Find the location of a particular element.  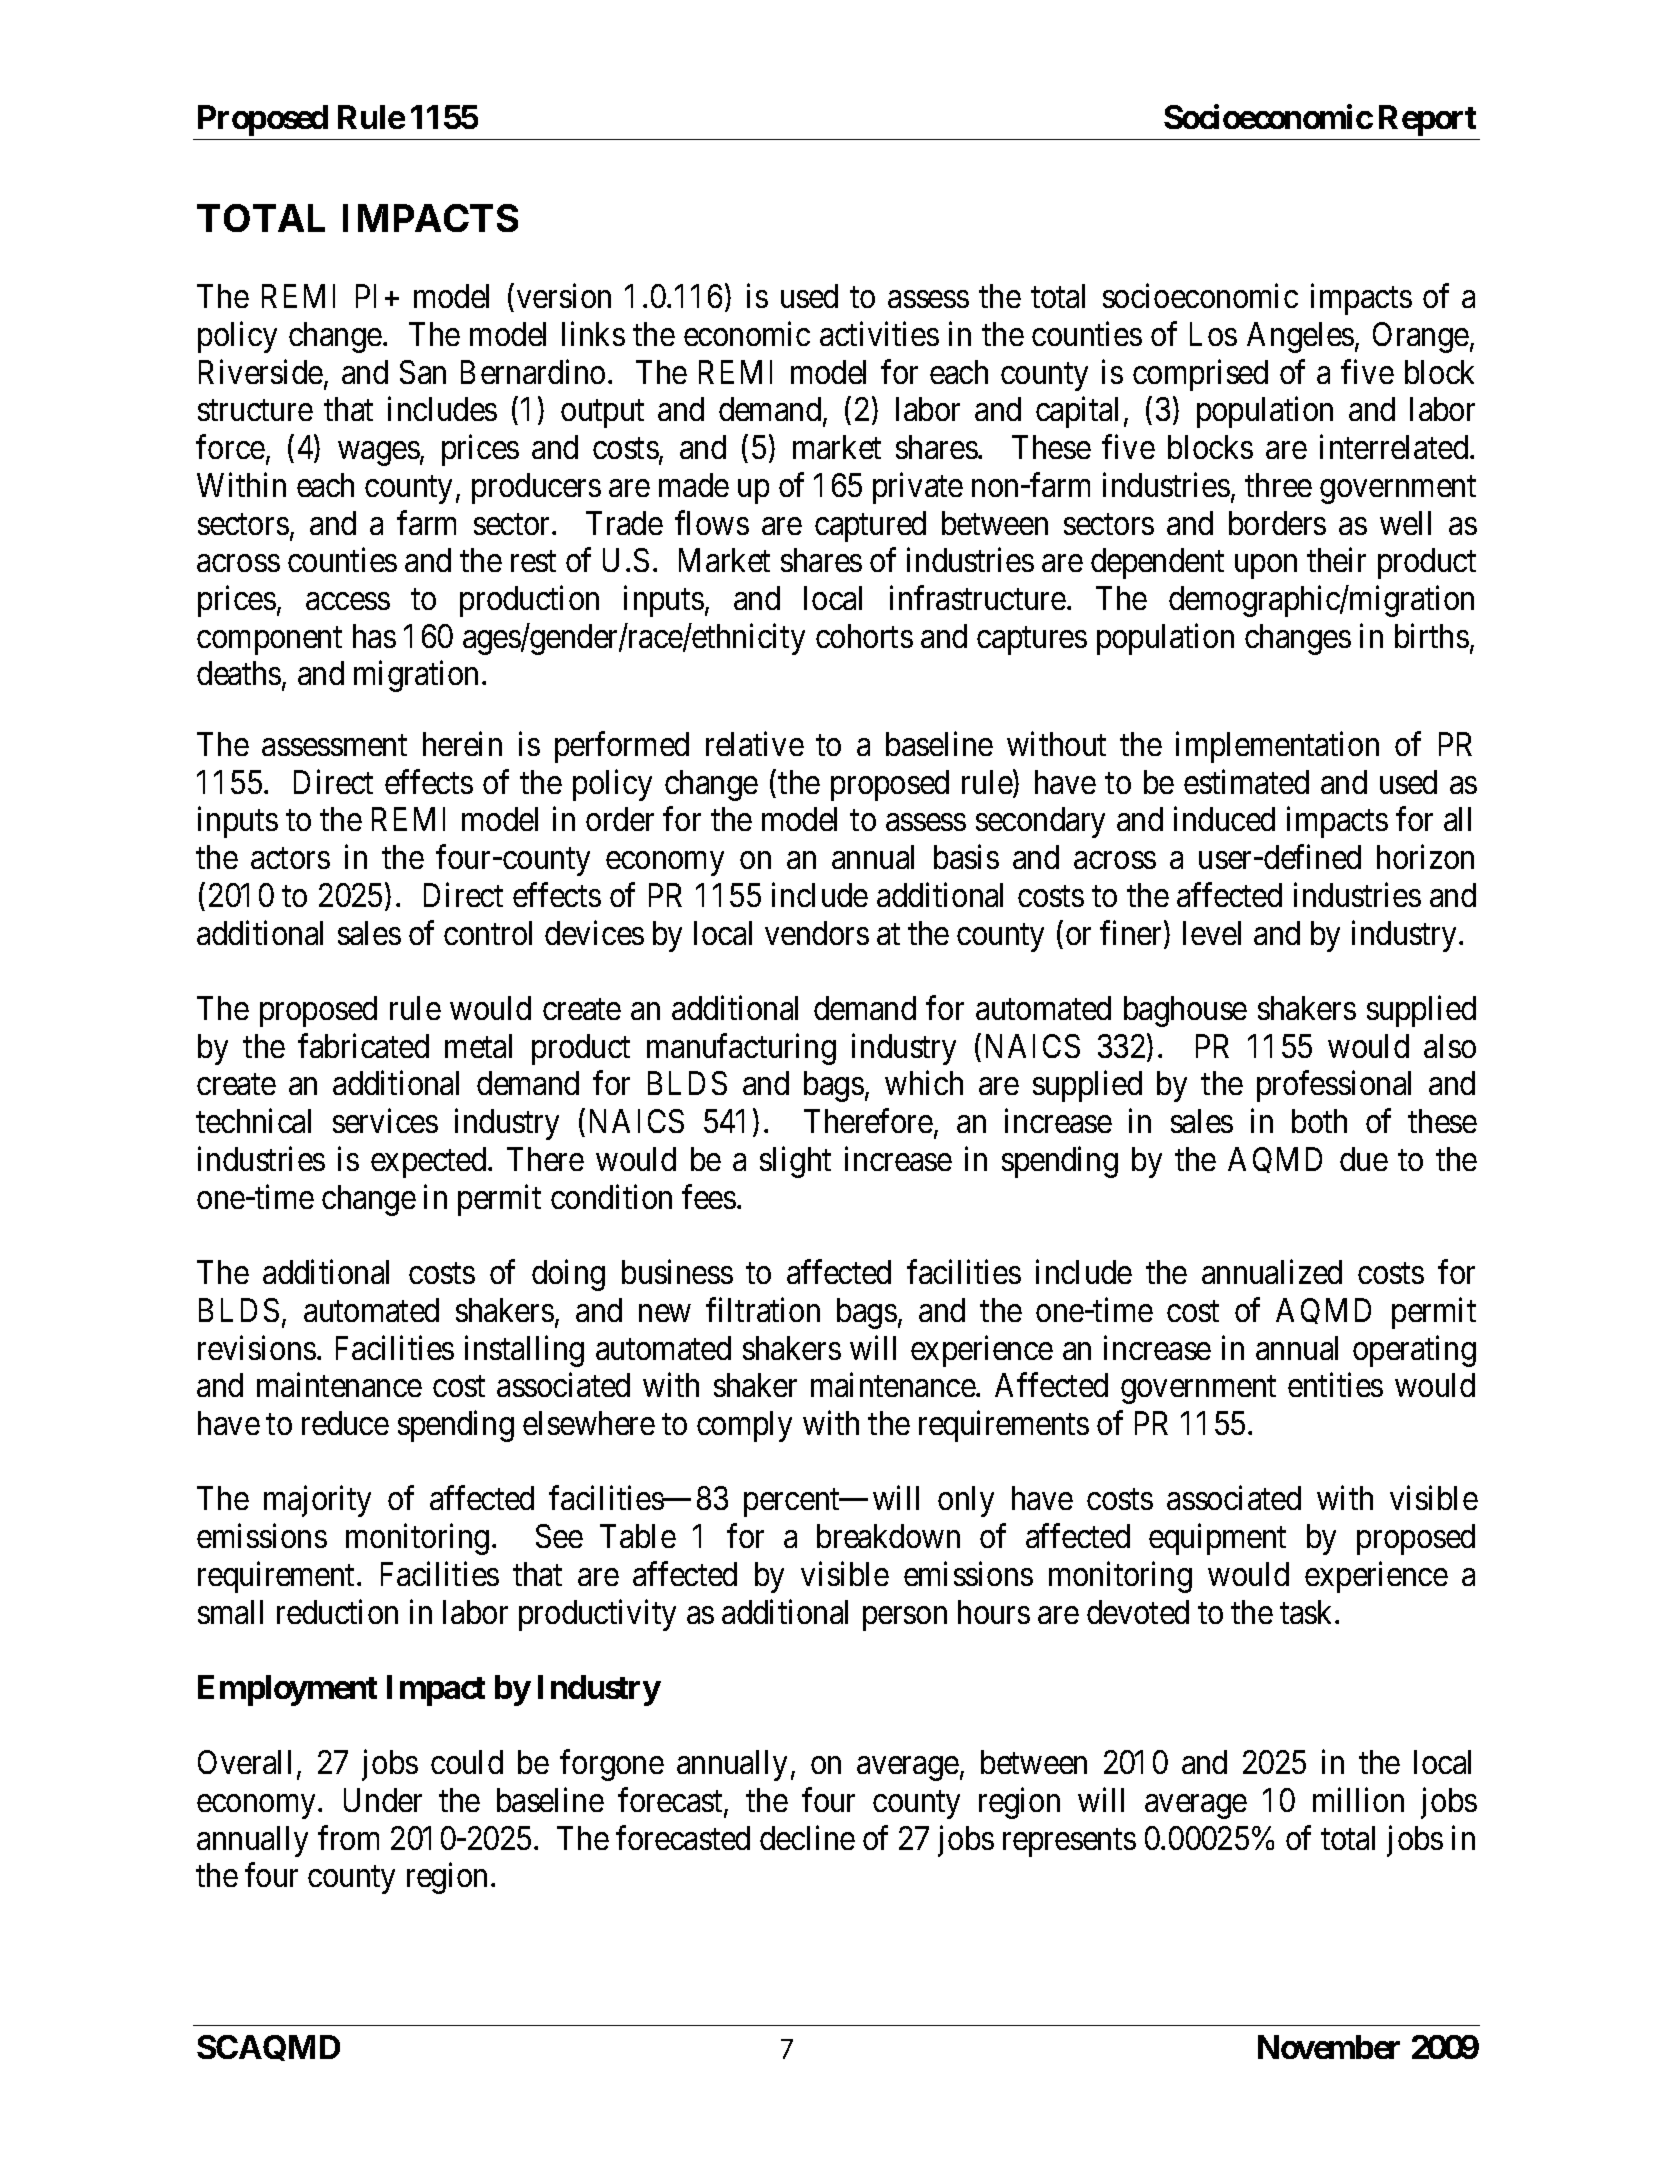

from is located at coordinates (348, 1838).
